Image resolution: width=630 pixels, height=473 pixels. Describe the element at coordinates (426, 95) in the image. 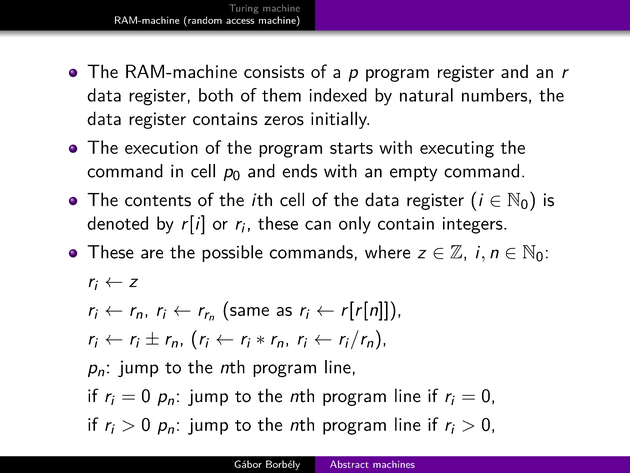

I see `natural` at that location.
